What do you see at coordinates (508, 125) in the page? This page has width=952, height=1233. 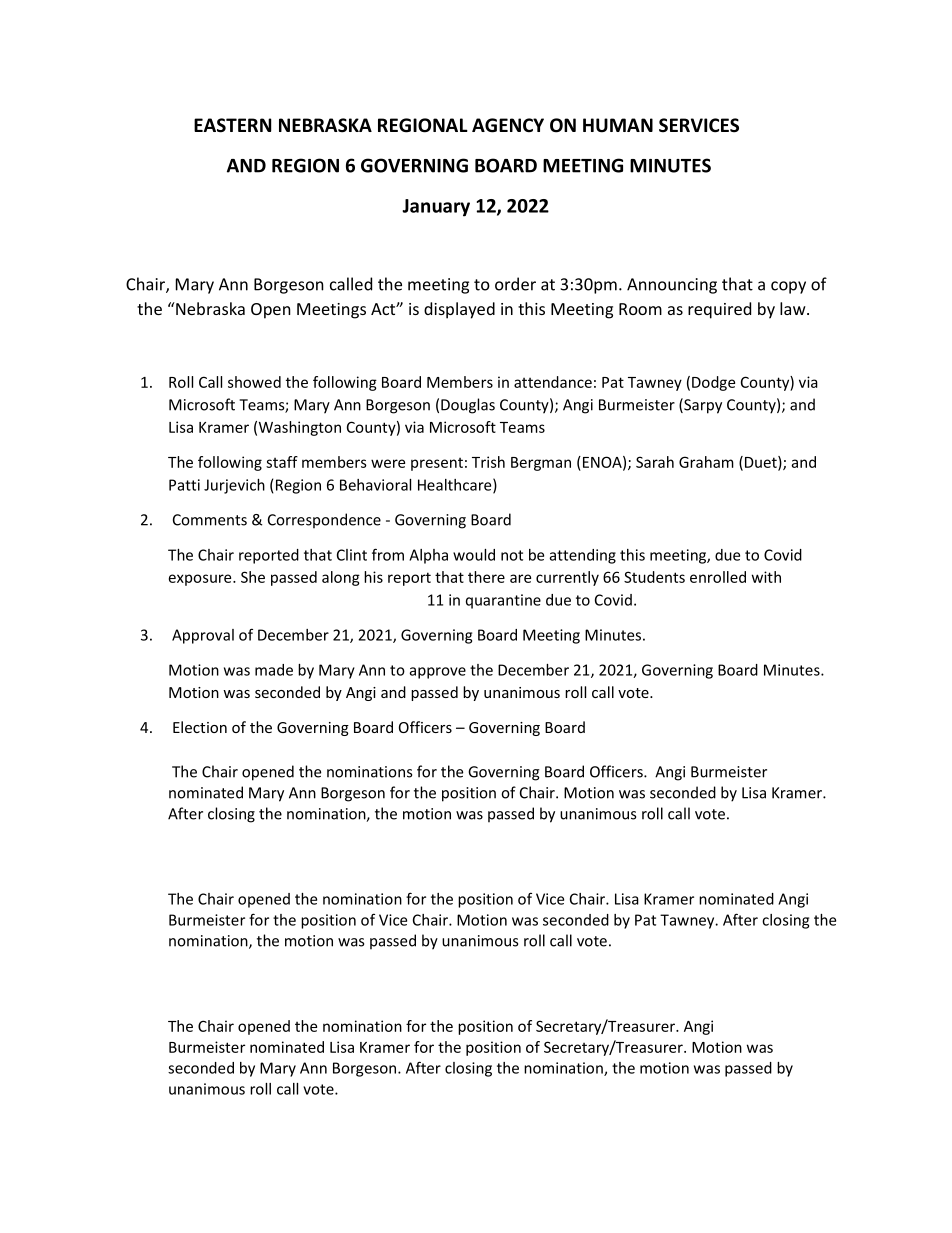 I see `AGENCY` at bounding box center [508, 125].
